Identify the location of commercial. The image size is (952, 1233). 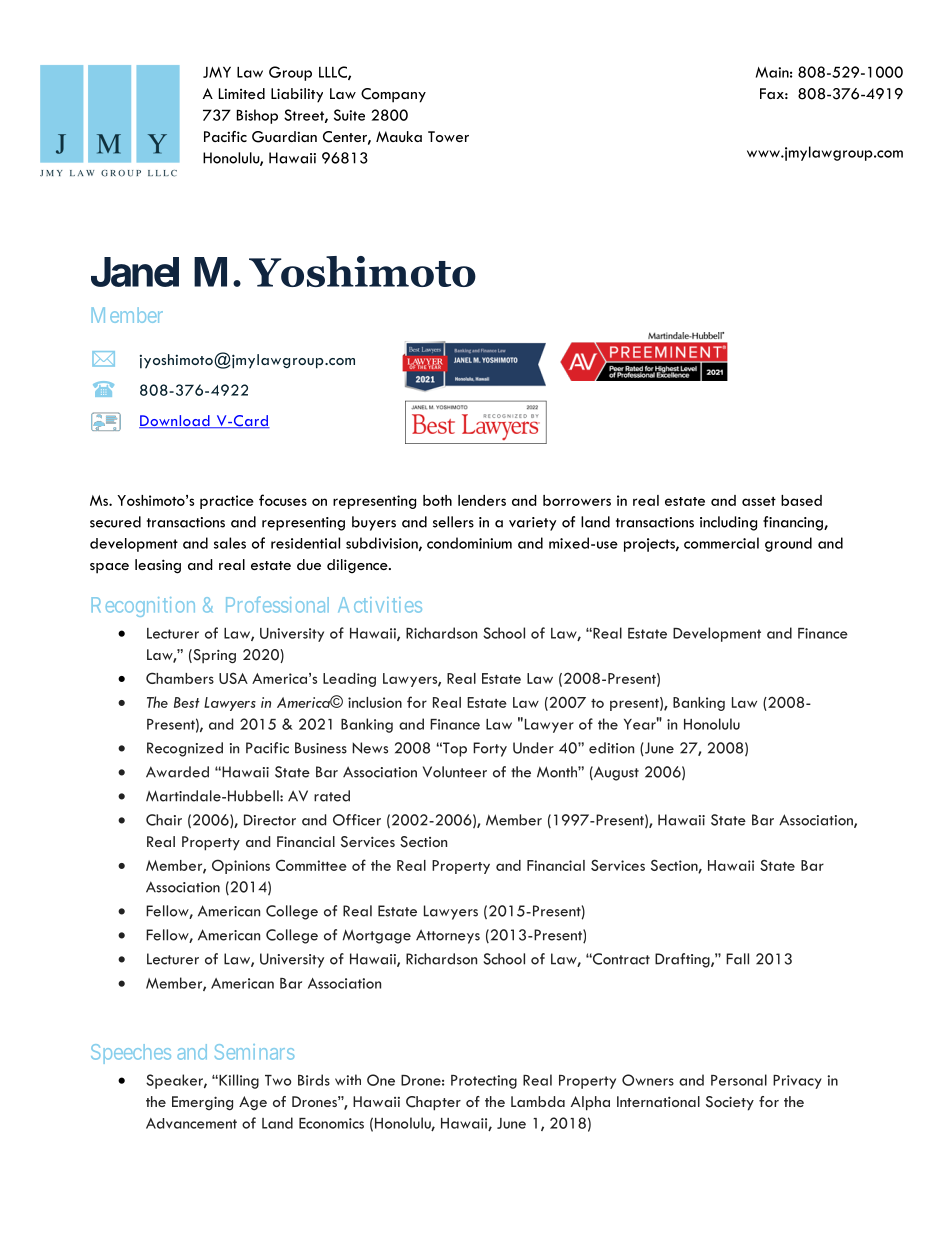
(721, 543).
